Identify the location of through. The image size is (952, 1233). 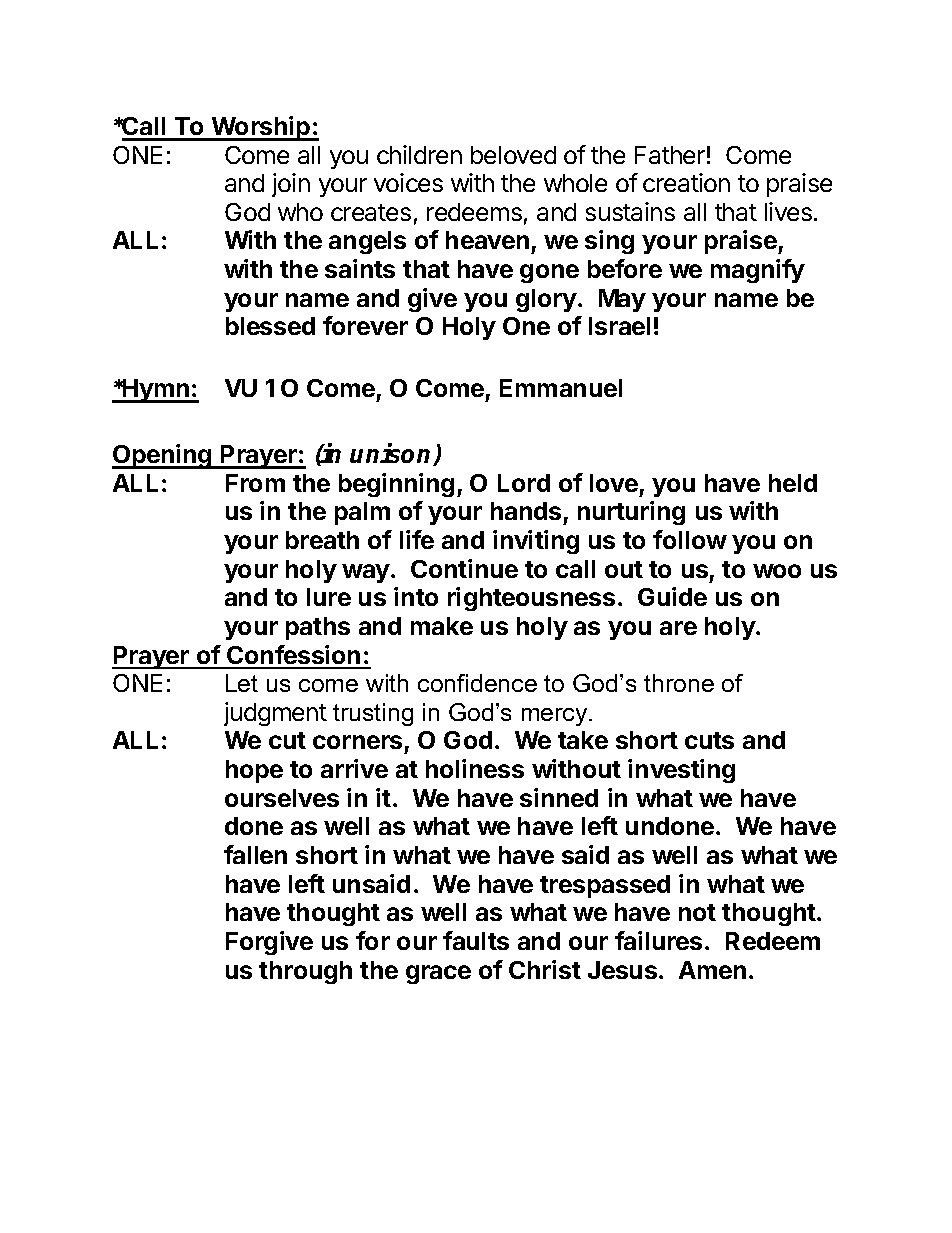
(305, 972).
